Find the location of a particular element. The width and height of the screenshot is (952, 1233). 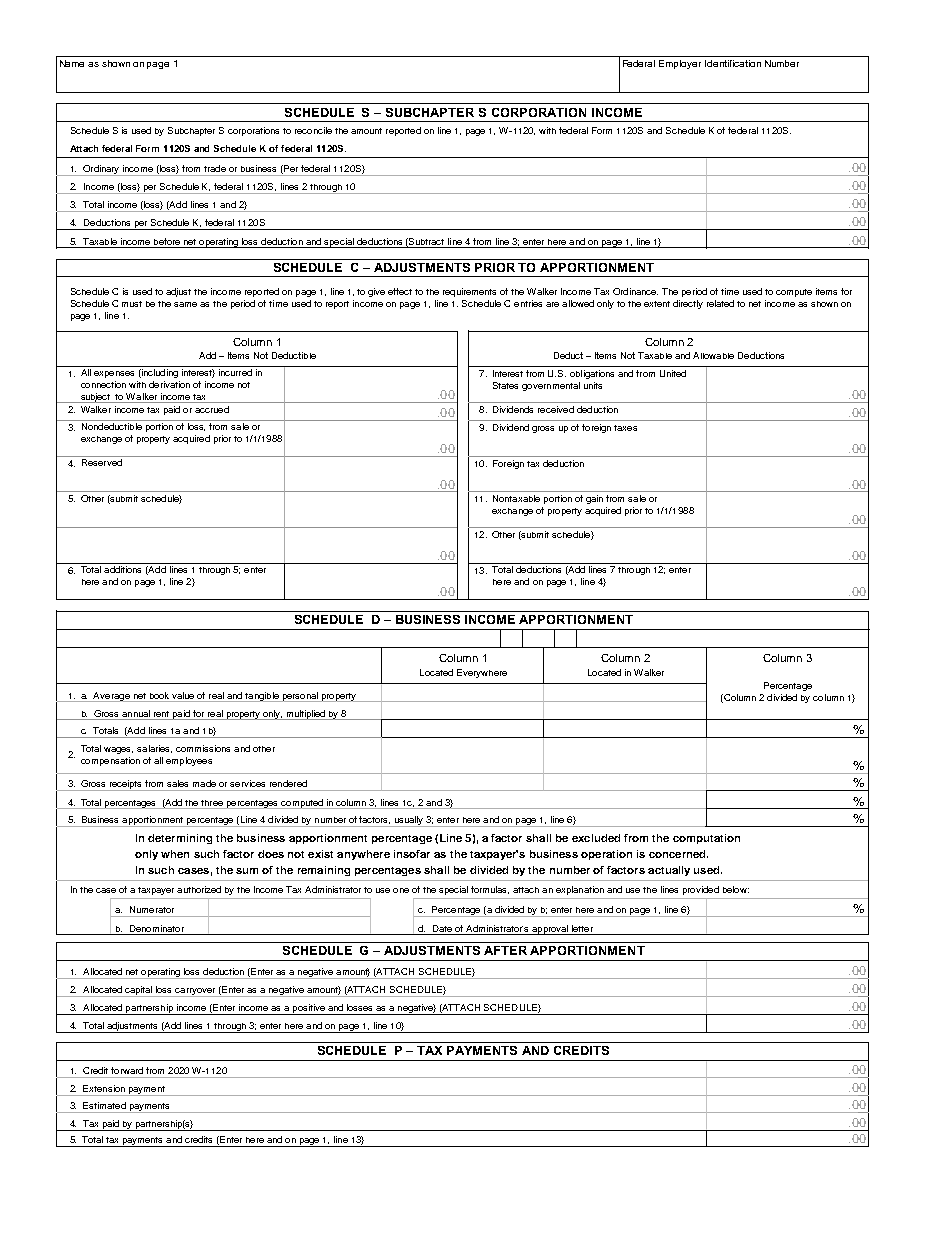

determining is located at coordinates (180, 839).
